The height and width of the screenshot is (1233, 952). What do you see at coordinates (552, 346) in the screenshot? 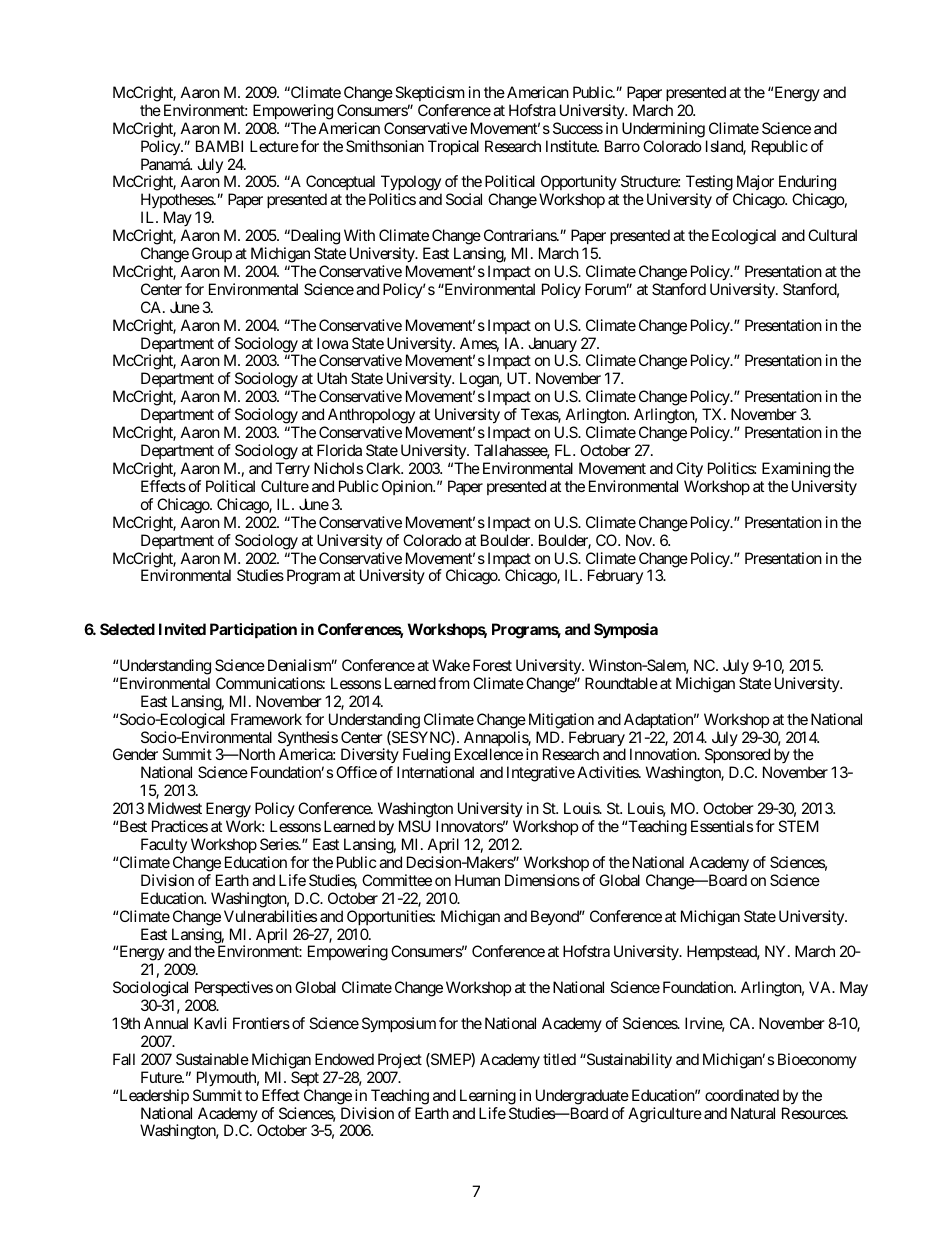
I see `January` at bounding box center [552, 346].
